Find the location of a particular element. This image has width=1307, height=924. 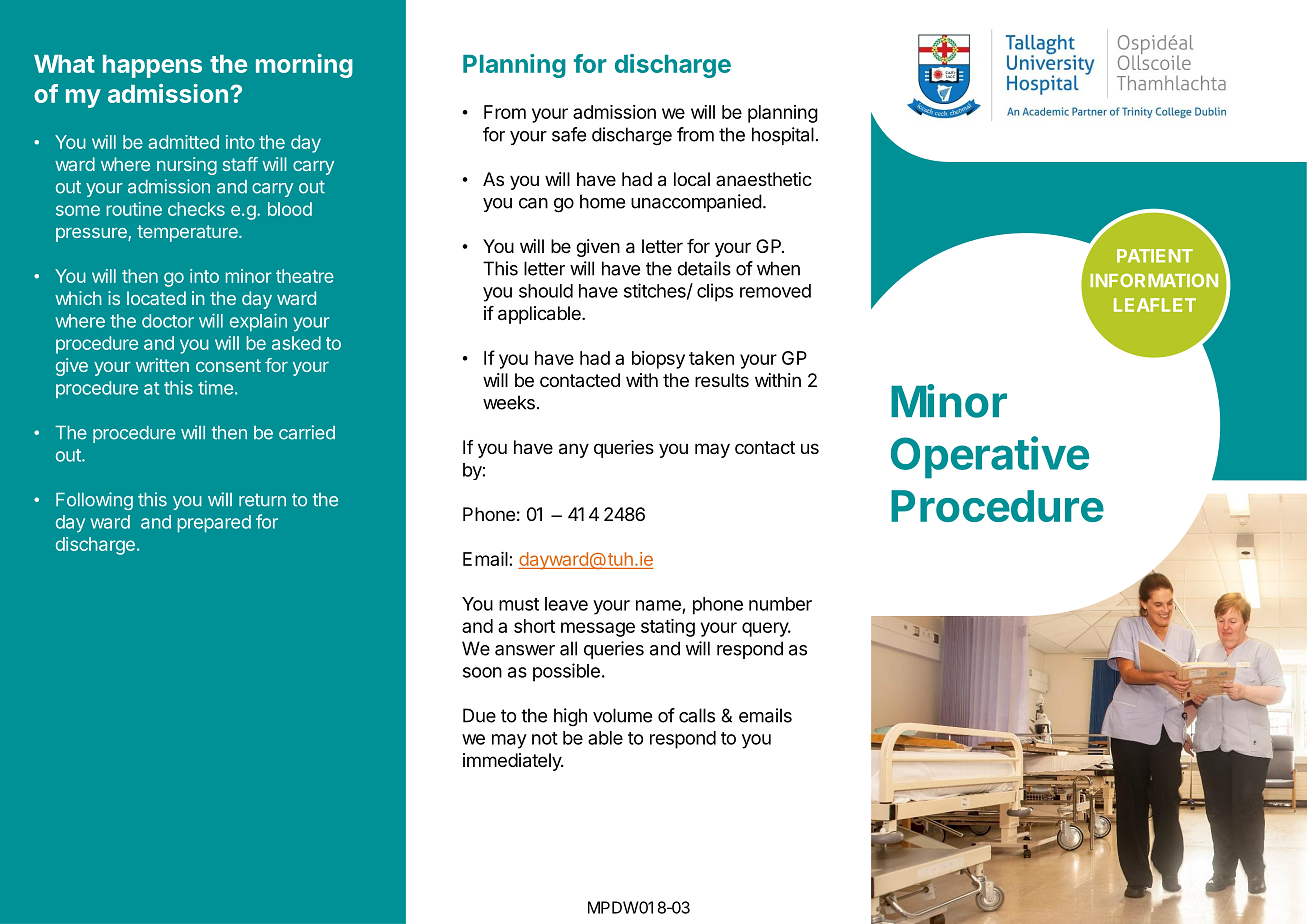

Operative is located at coordinates (990, 457).
